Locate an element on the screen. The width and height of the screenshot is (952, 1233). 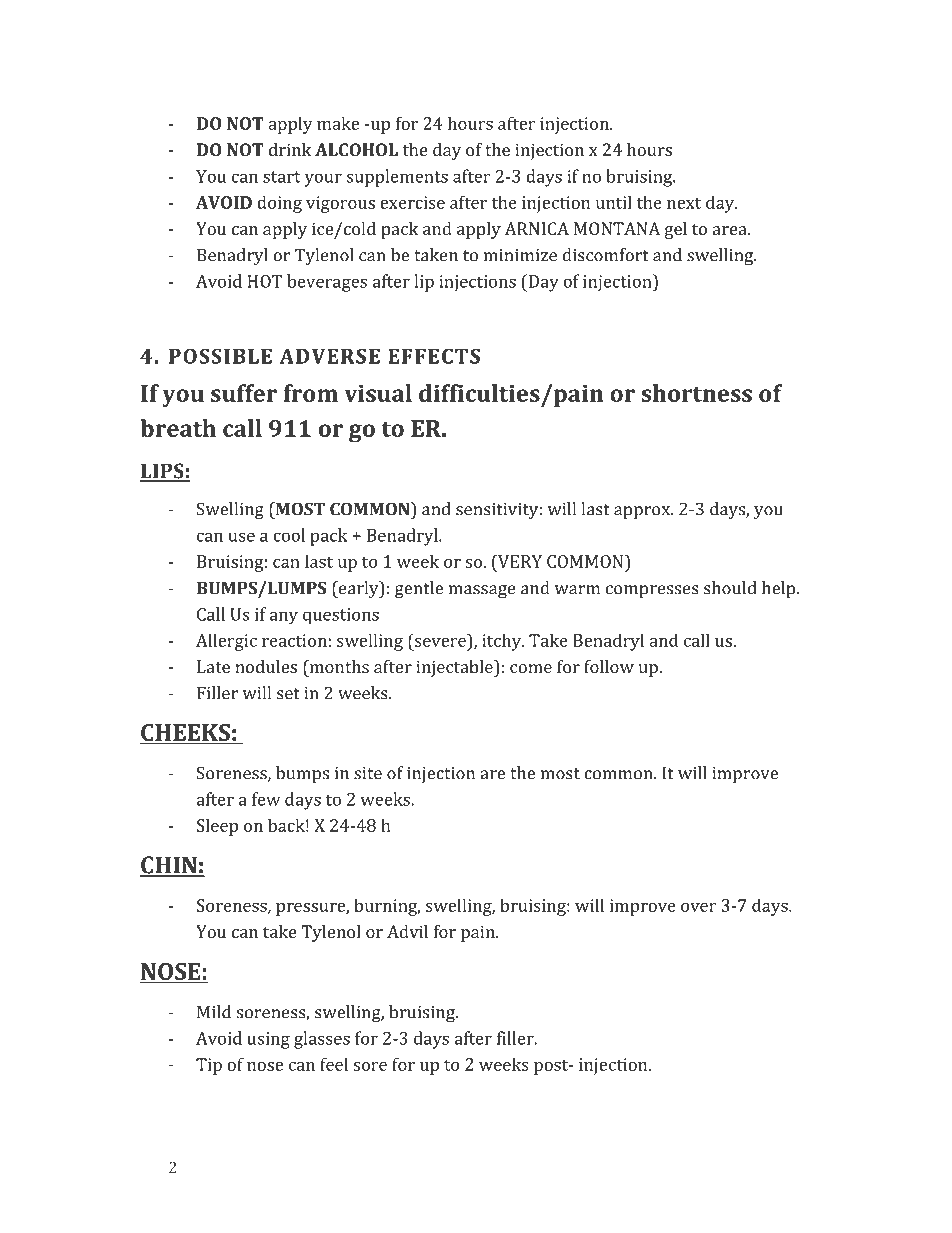
approx is located at coordinates (643, 512).
